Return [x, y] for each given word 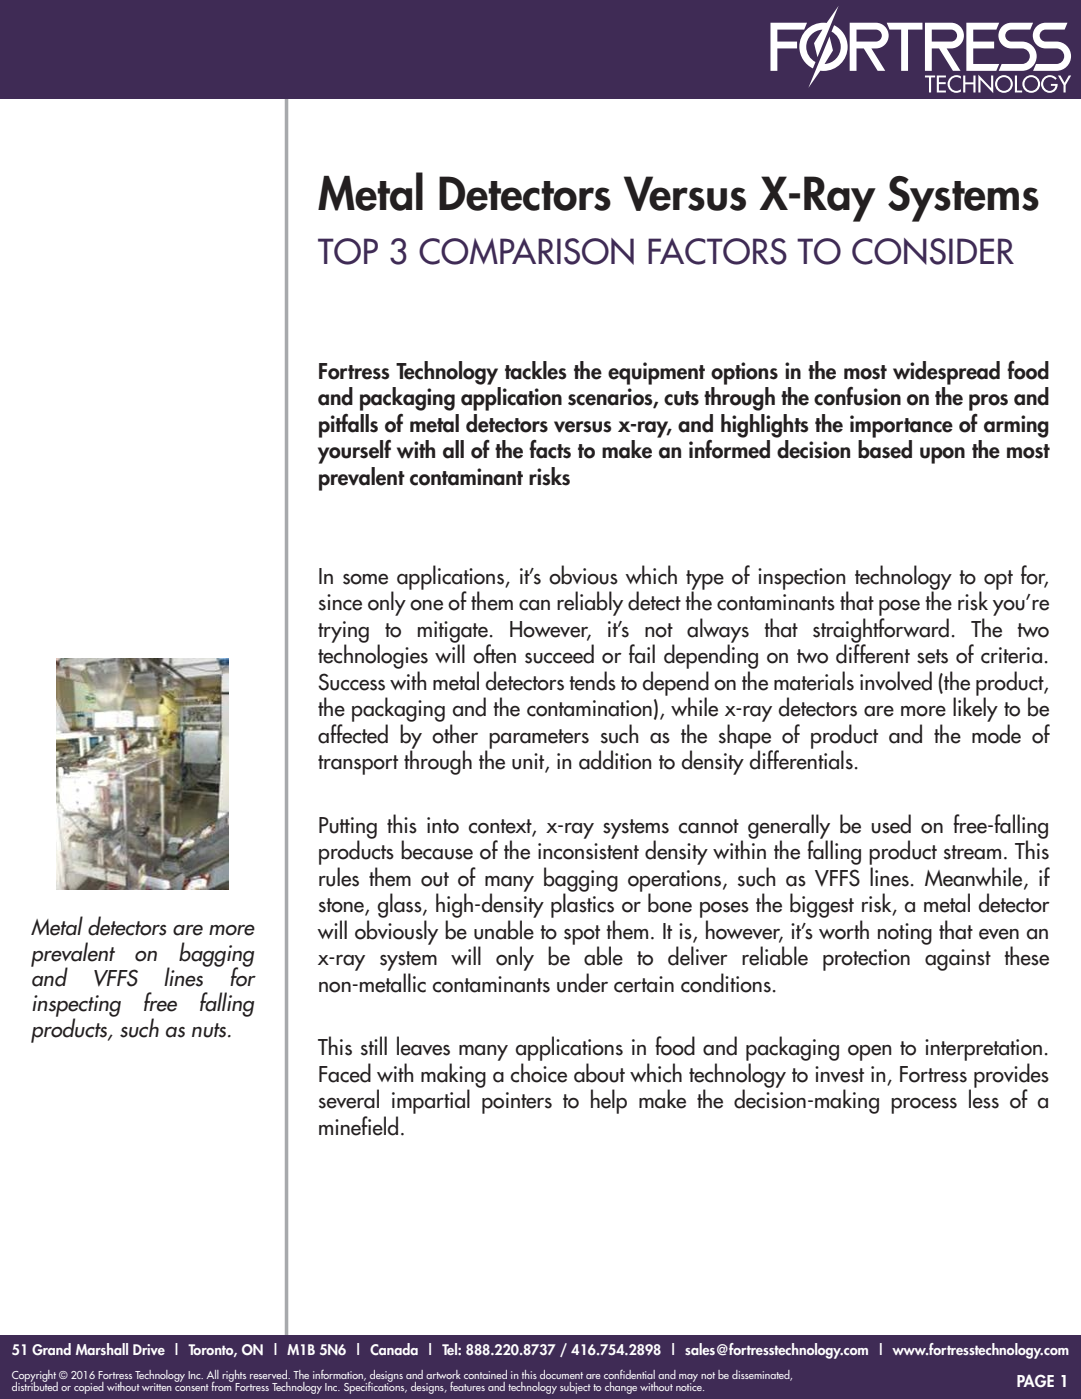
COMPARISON [526, 251]
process [924, 1106]
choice [539, 1073]
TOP [348, 251]
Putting [348, 829]
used [891, 824]
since [340, 602]
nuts [210, 1030]
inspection [803, 580]
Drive [149, 1349]
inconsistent [588, 851]
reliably [590, 603]
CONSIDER [933, 251]
